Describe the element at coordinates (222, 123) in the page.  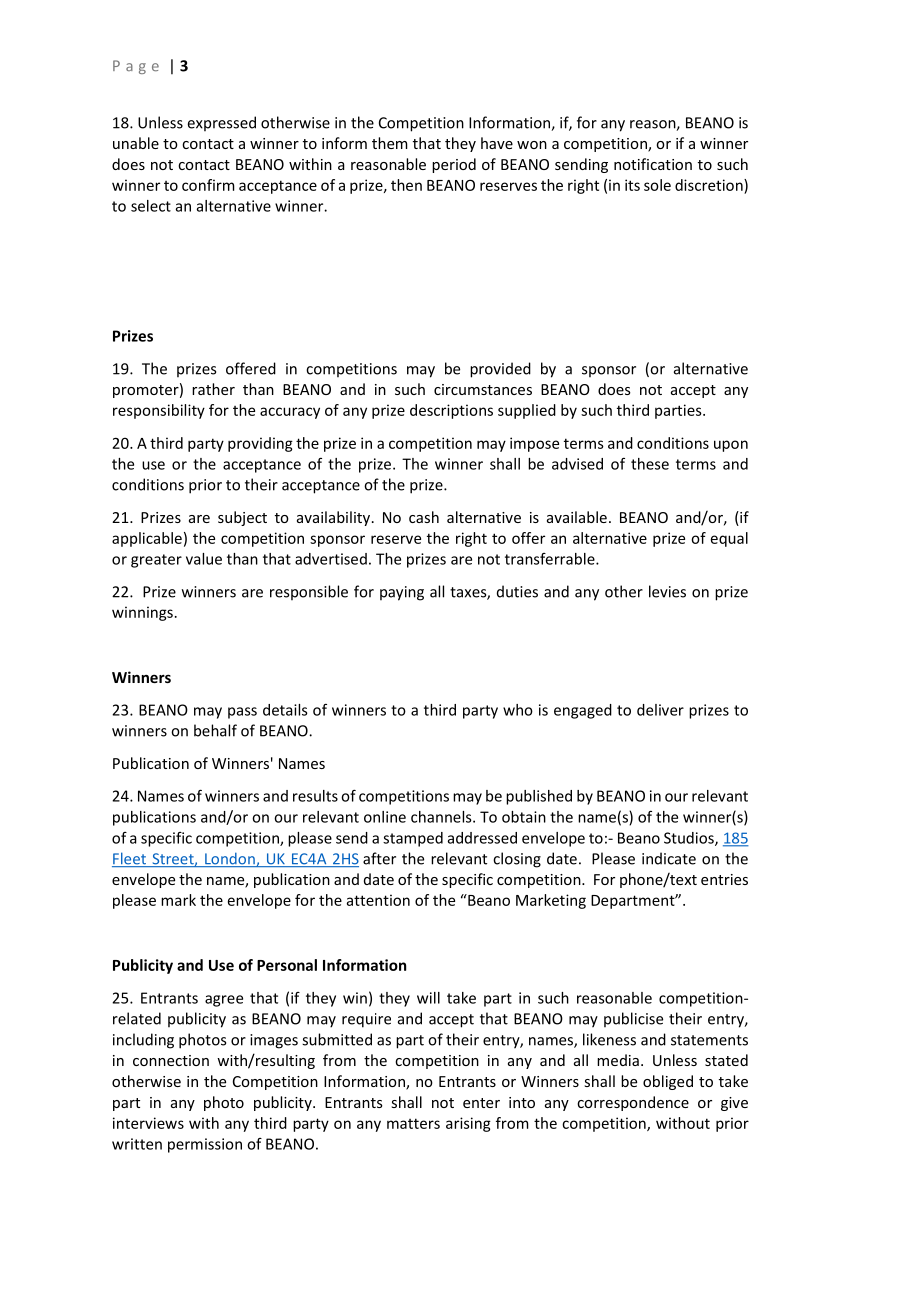
I see `expressed` at that location.
